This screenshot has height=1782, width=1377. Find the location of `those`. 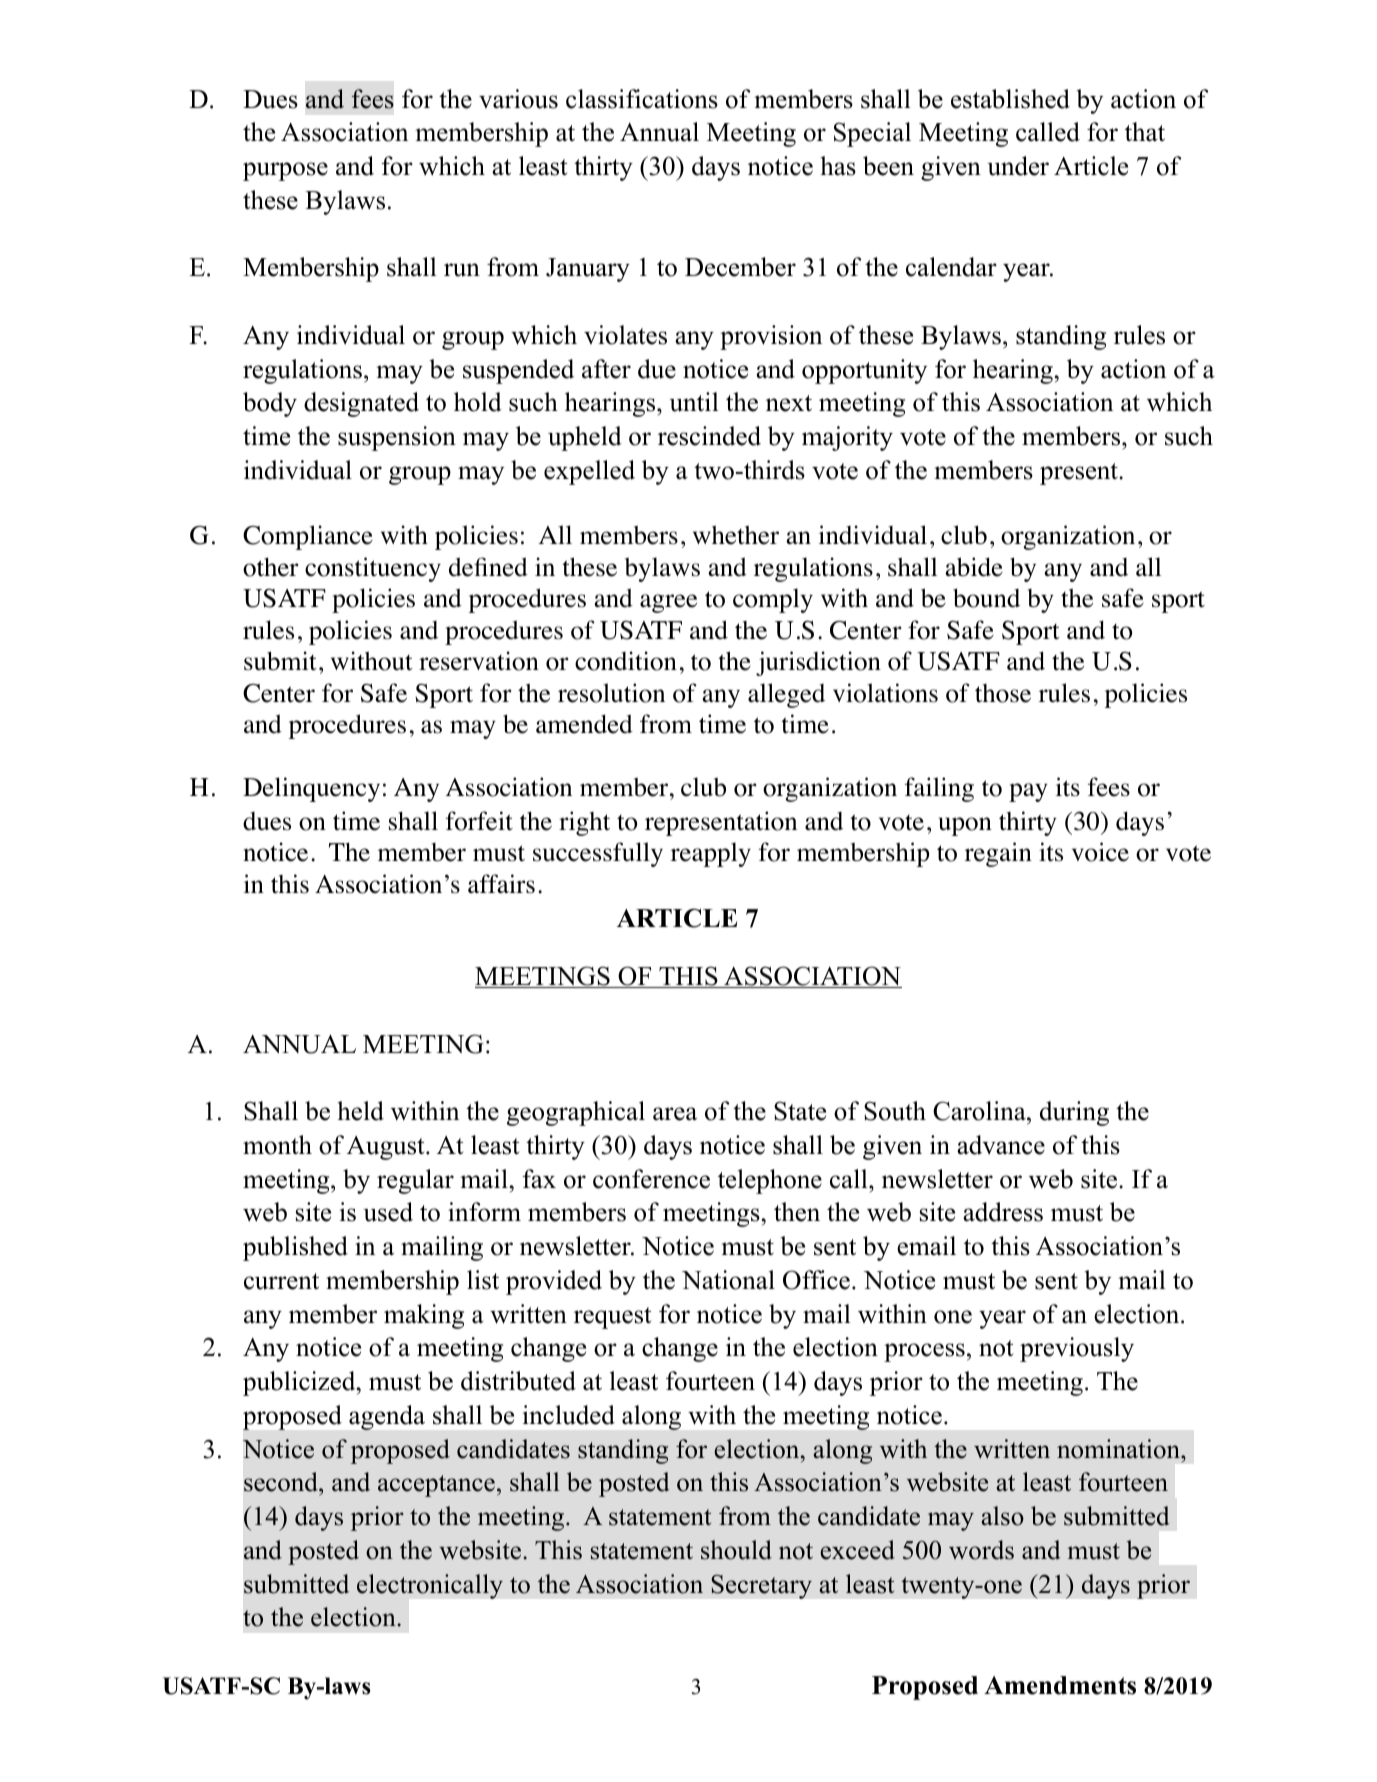

those is located at coordinates (1003, 693).
